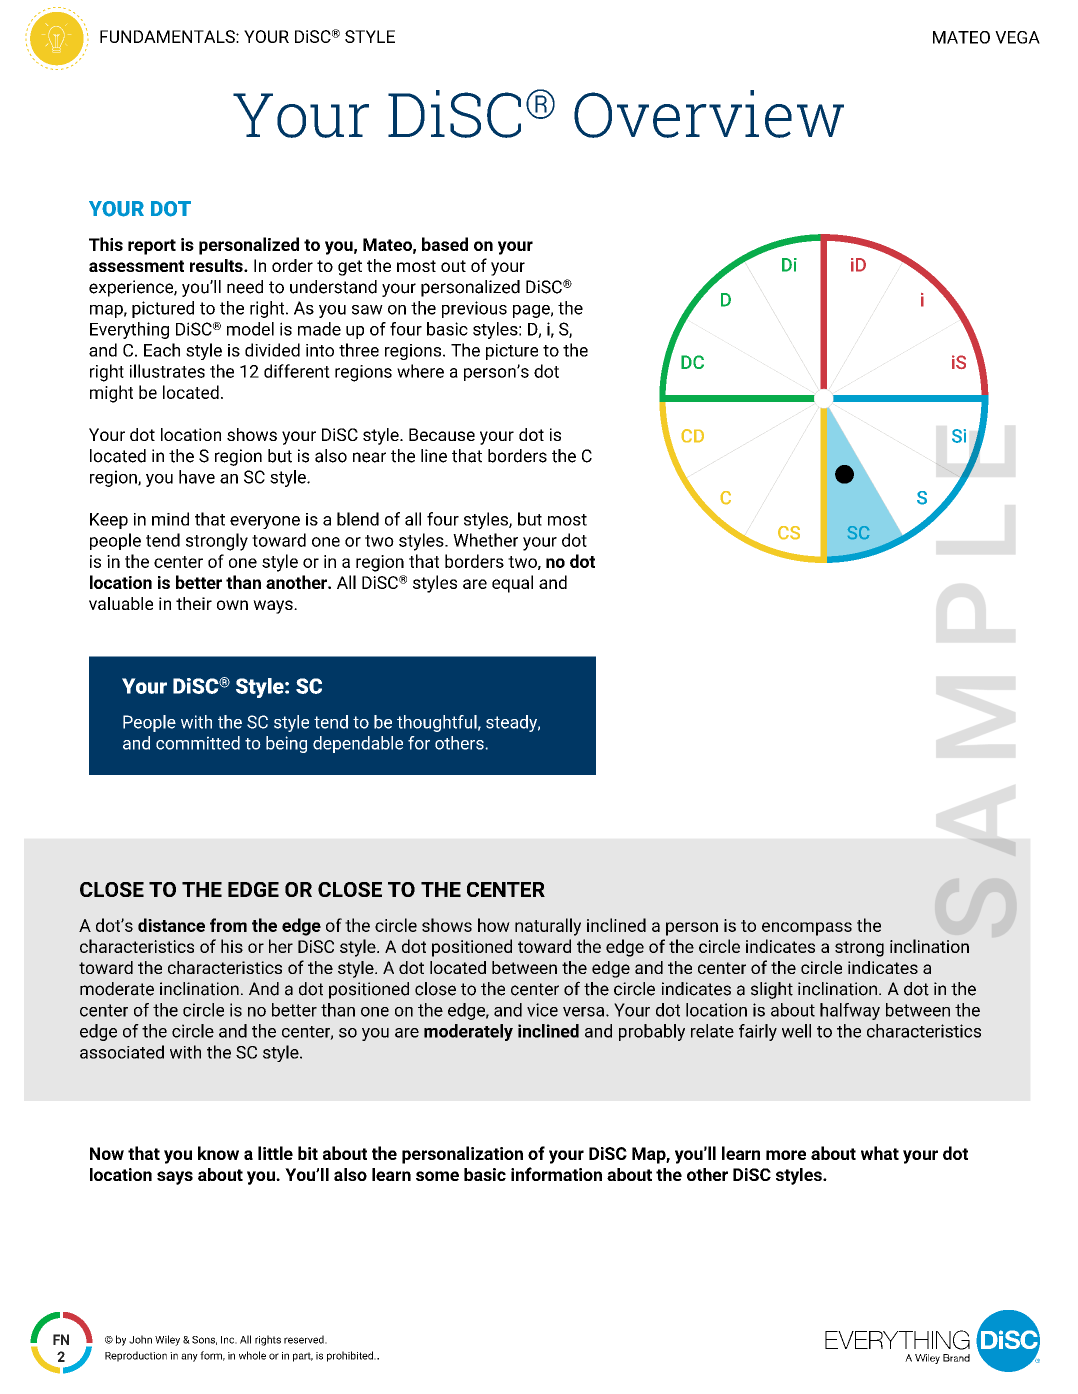  Describe the element at coordinates (198, 743) in the image. I see `committed` at that location.
